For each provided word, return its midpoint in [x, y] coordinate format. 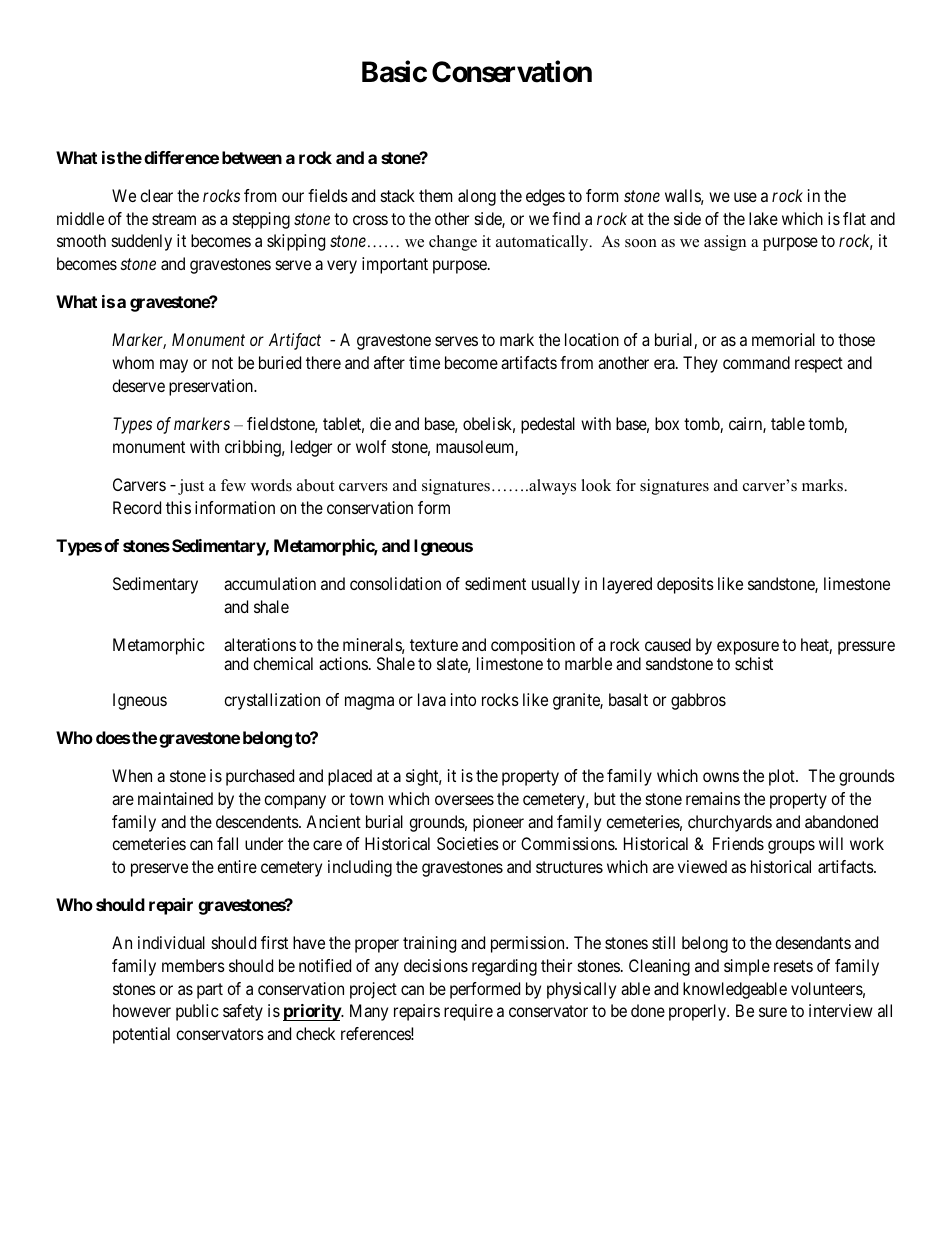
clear [156, 195]
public [197, 1012]
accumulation [270, 583]
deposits [685, 585]
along [477, 197]
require [468, 1012]
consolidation [395, 583]
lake [763, 218]
